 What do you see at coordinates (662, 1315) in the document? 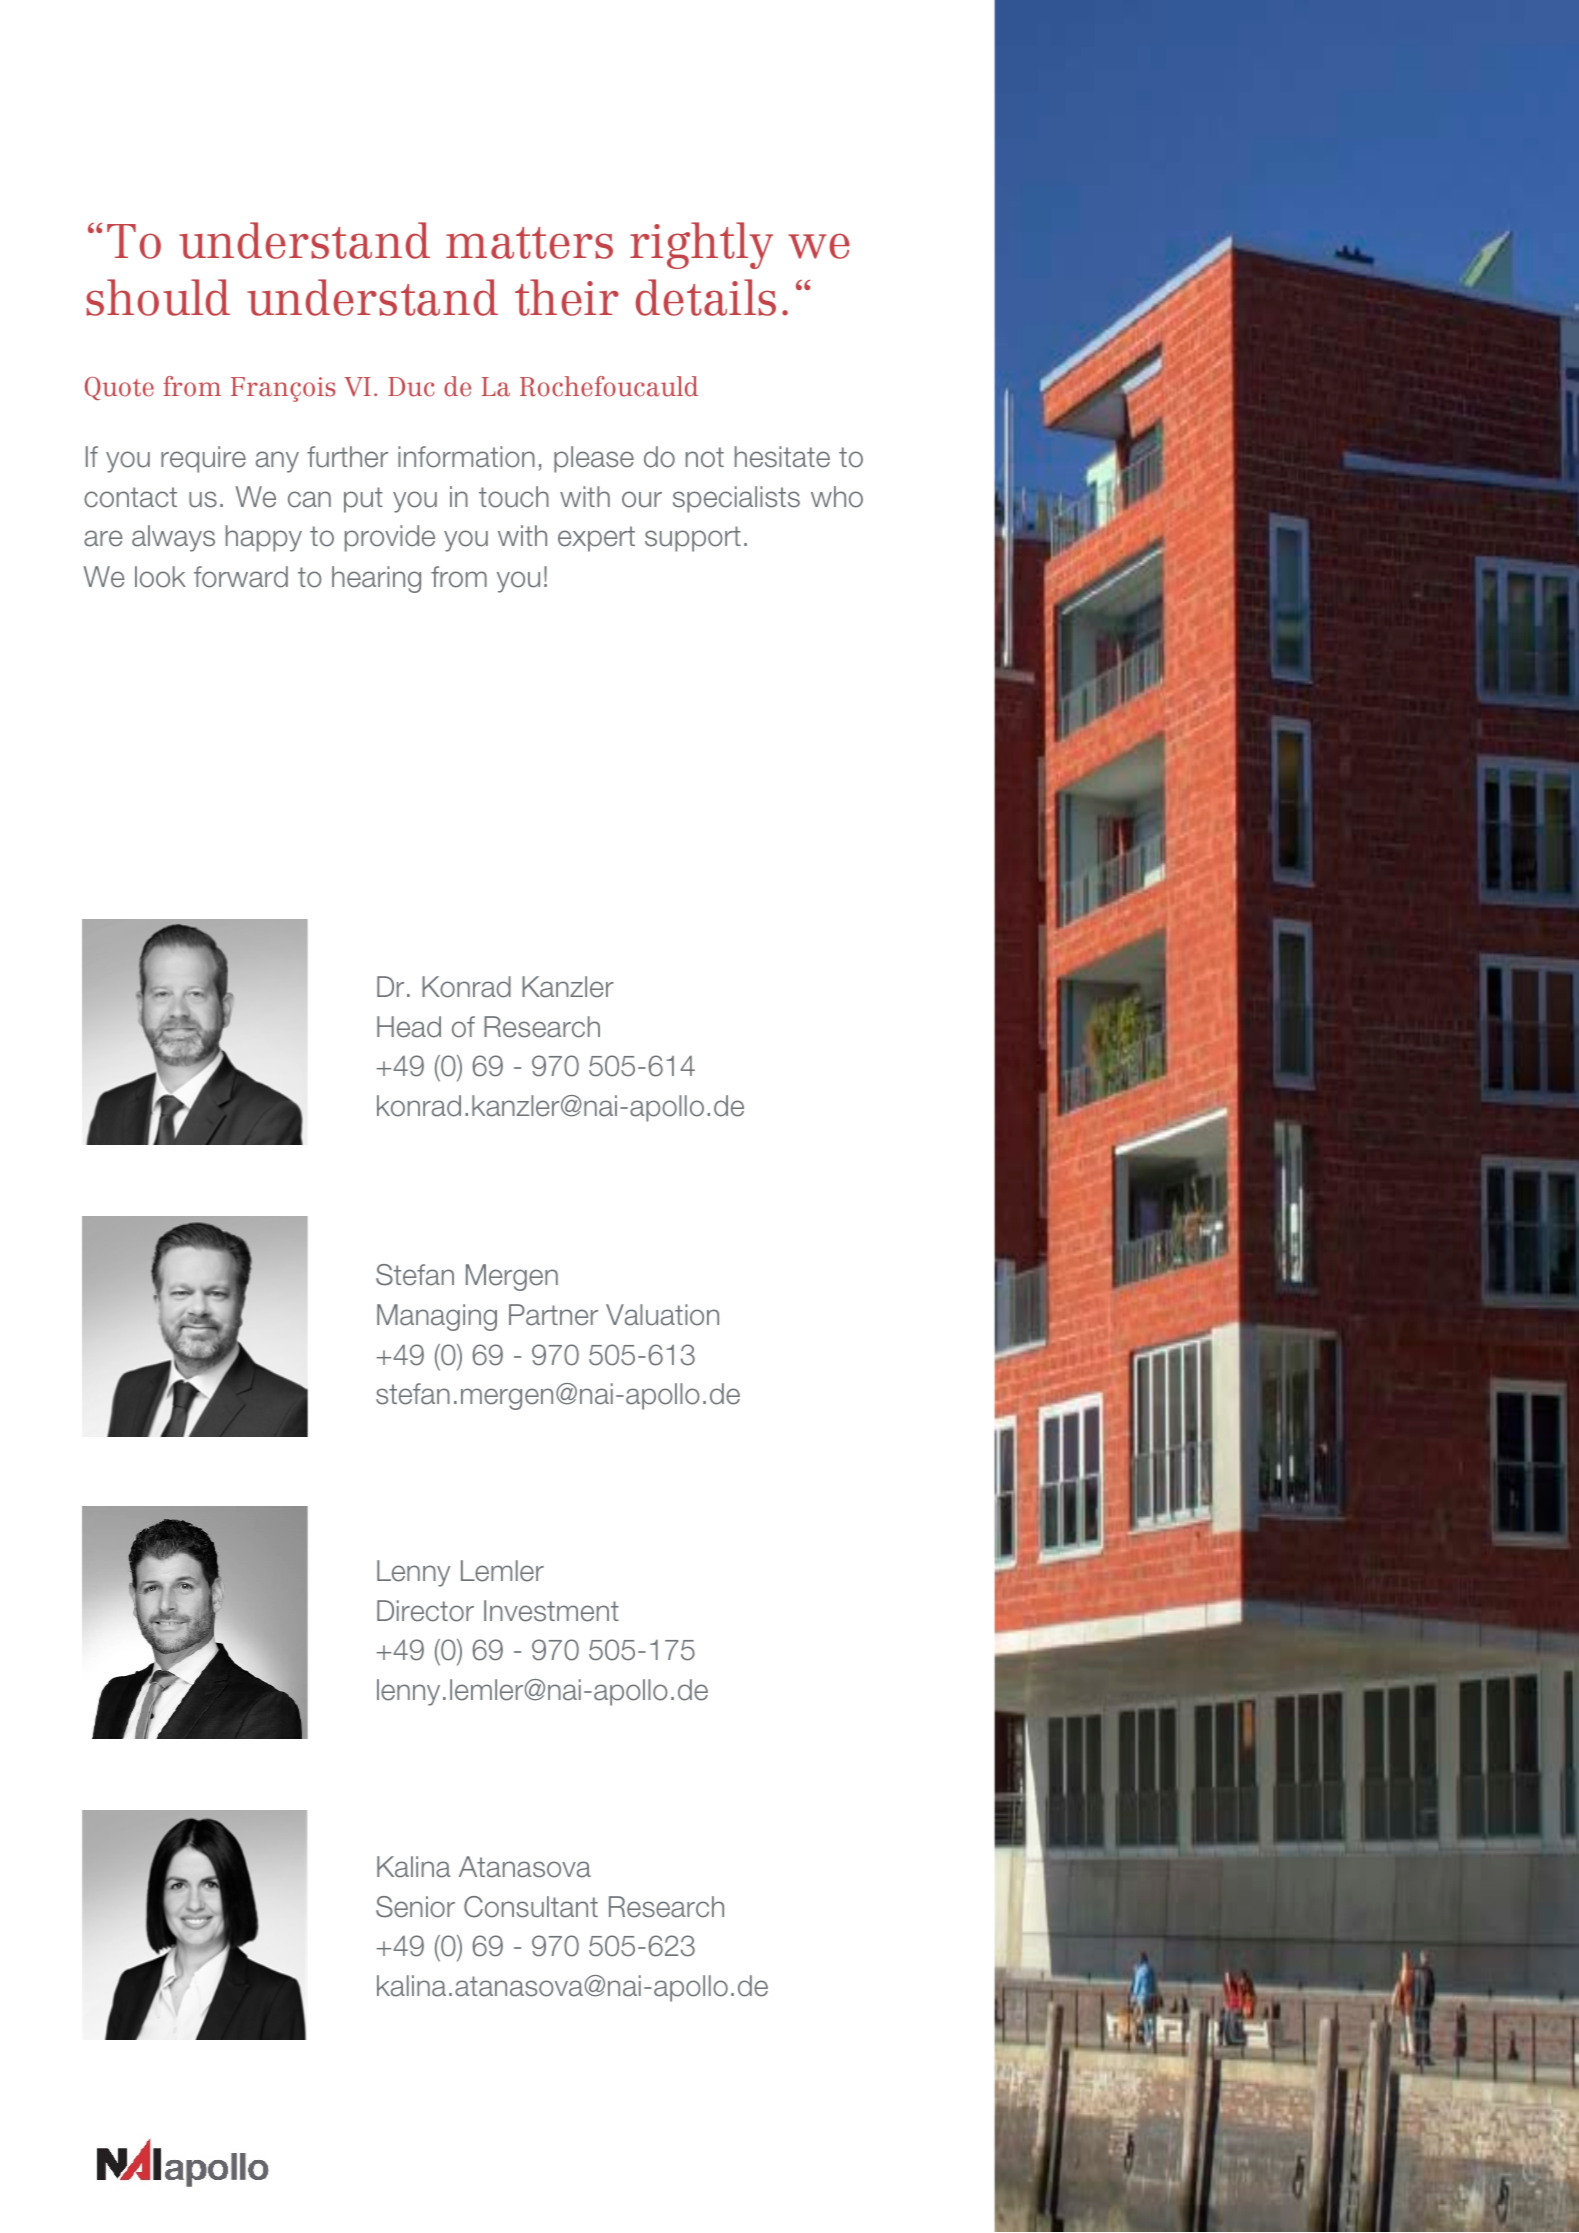
I see `Valuation` at bounding box center [662, 1315].
